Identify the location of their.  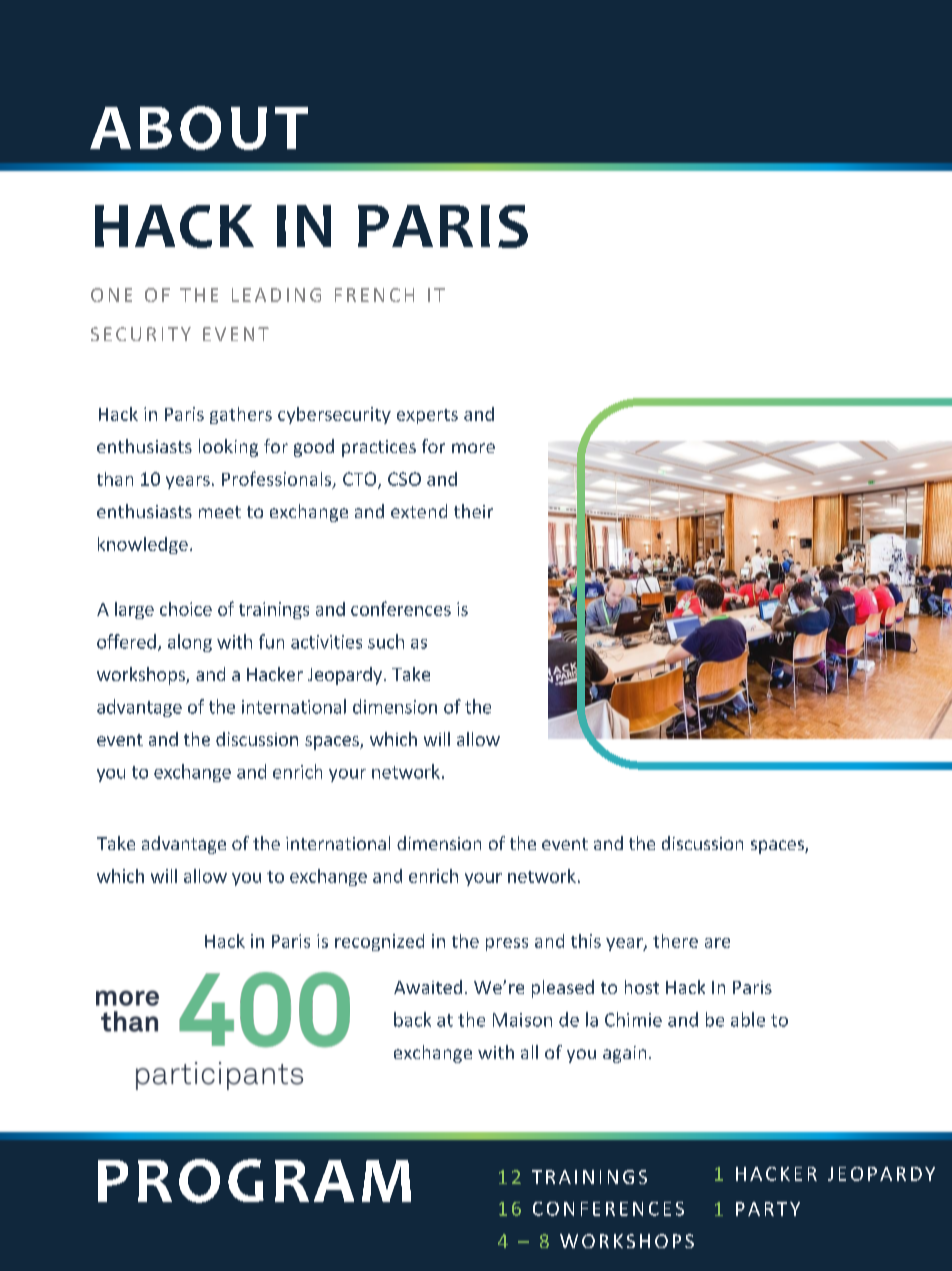
(473, 511).
